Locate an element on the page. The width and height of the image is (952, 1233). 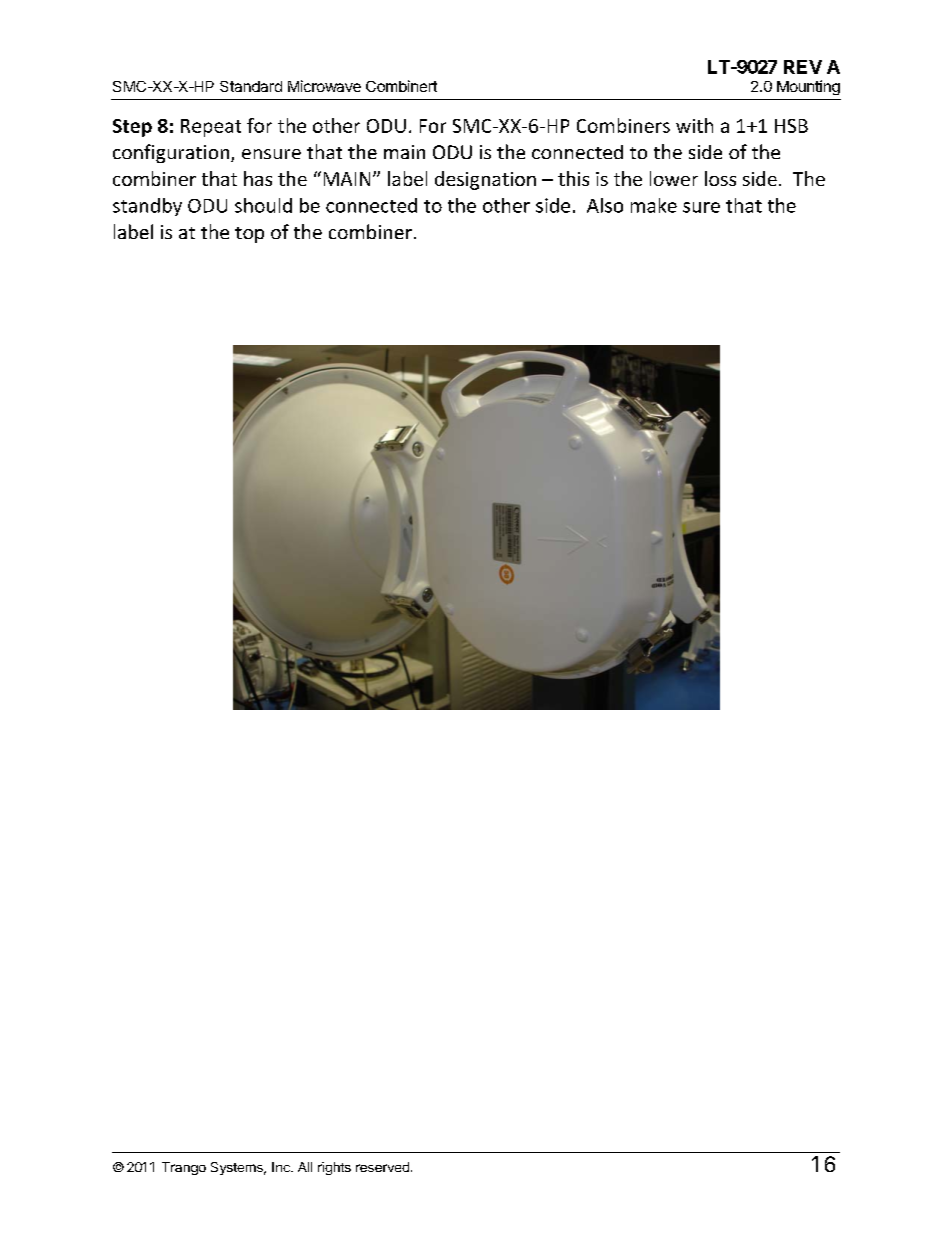
make is located at coordinates (654, 205).
